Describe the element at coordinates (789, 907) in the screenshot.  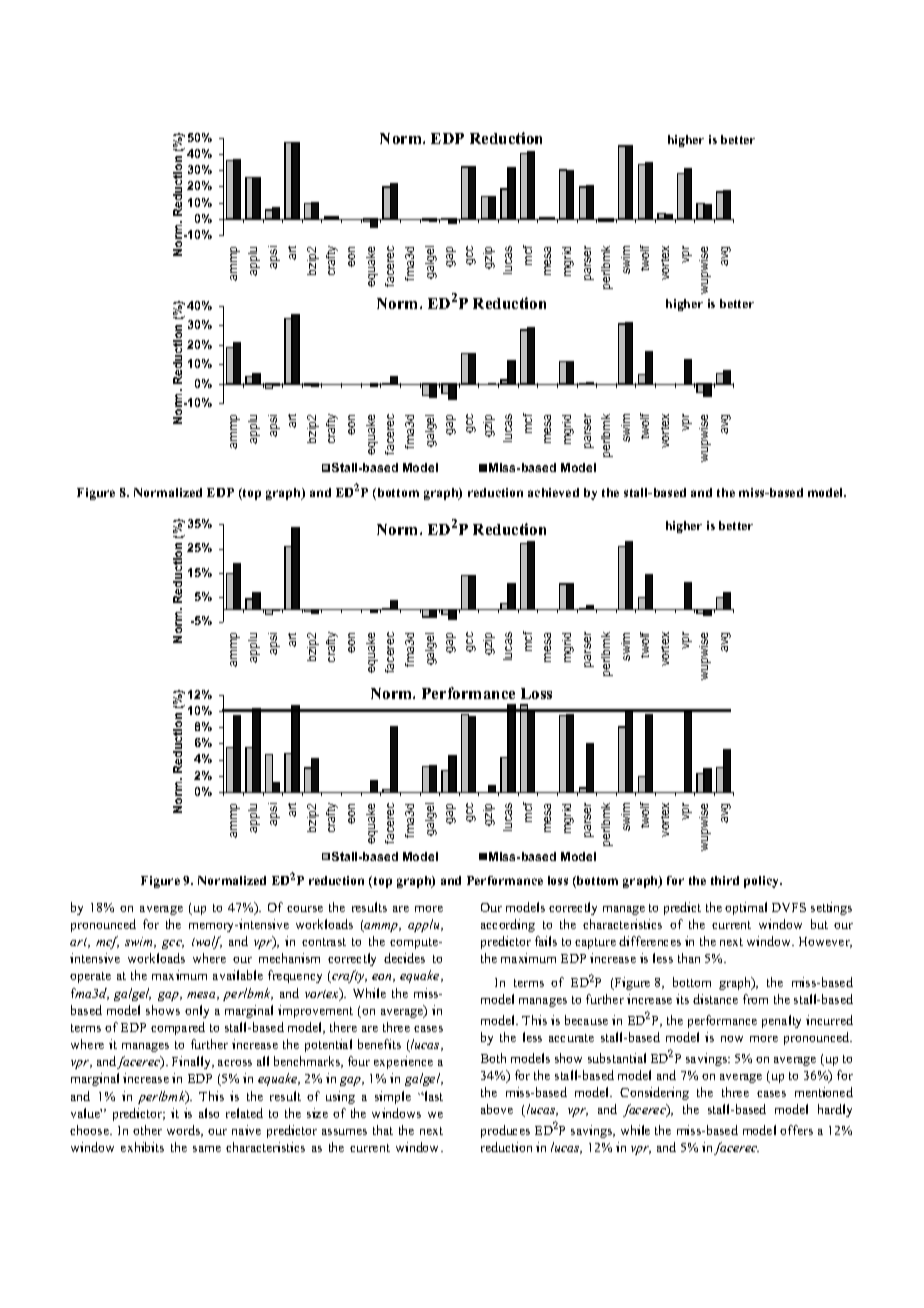
I see `DVFS` at that location.
